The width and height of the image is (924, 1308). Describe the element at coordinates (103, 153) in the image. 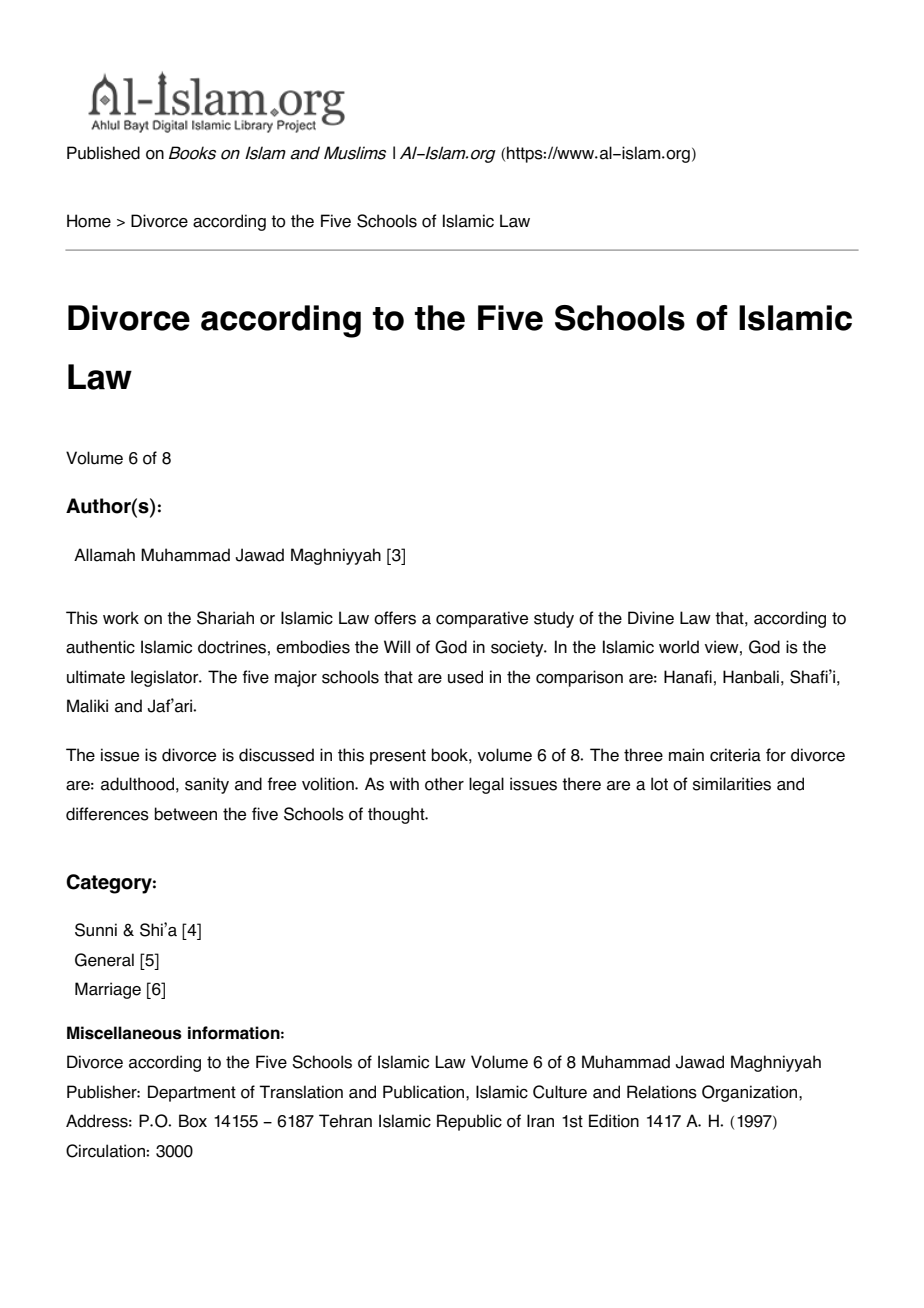

I see `Published` at that location.
